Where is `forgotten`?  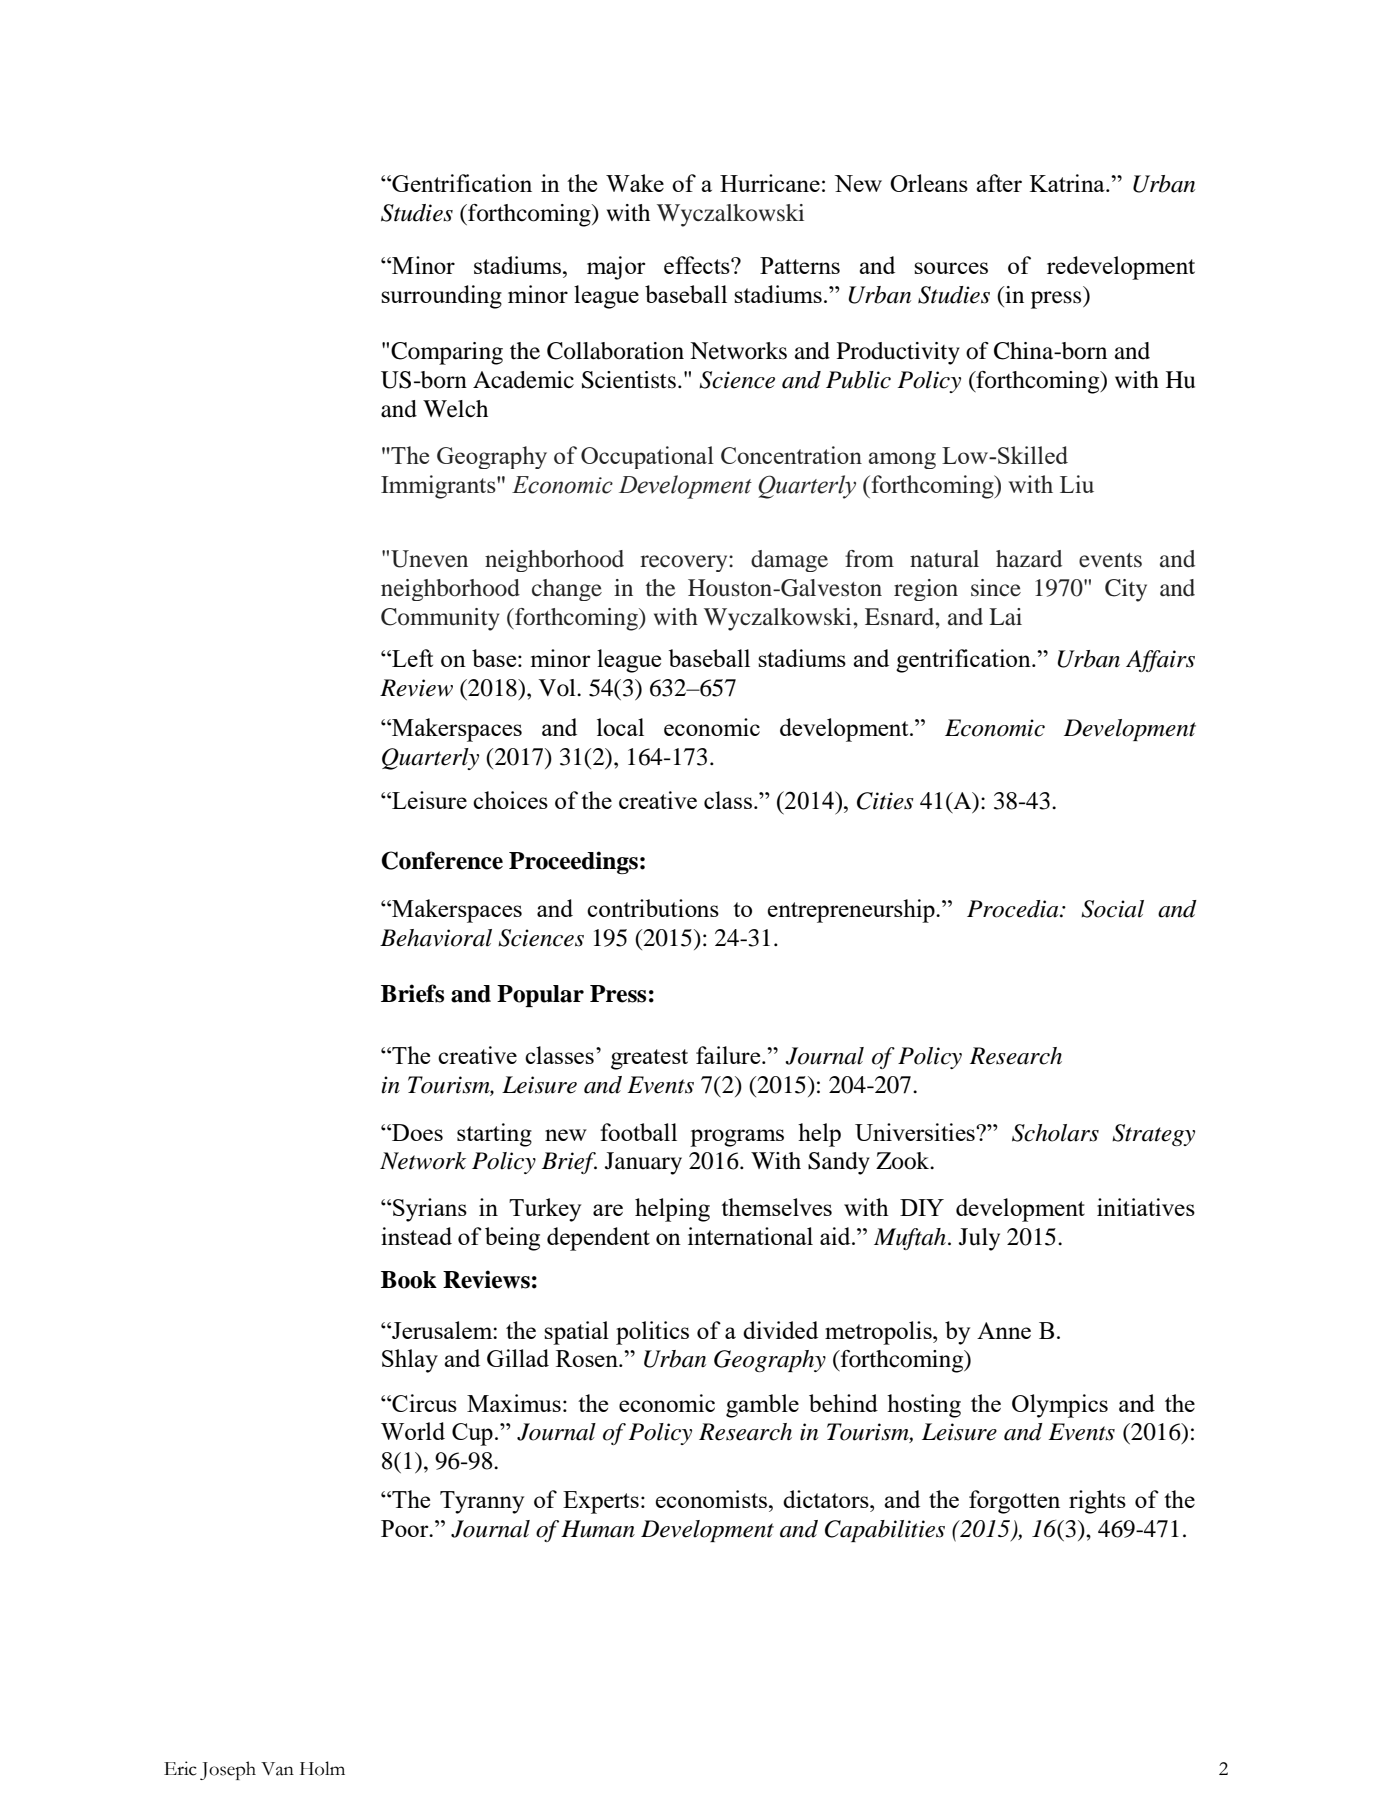 forgotten is located at coordinates (1014, 1502).
